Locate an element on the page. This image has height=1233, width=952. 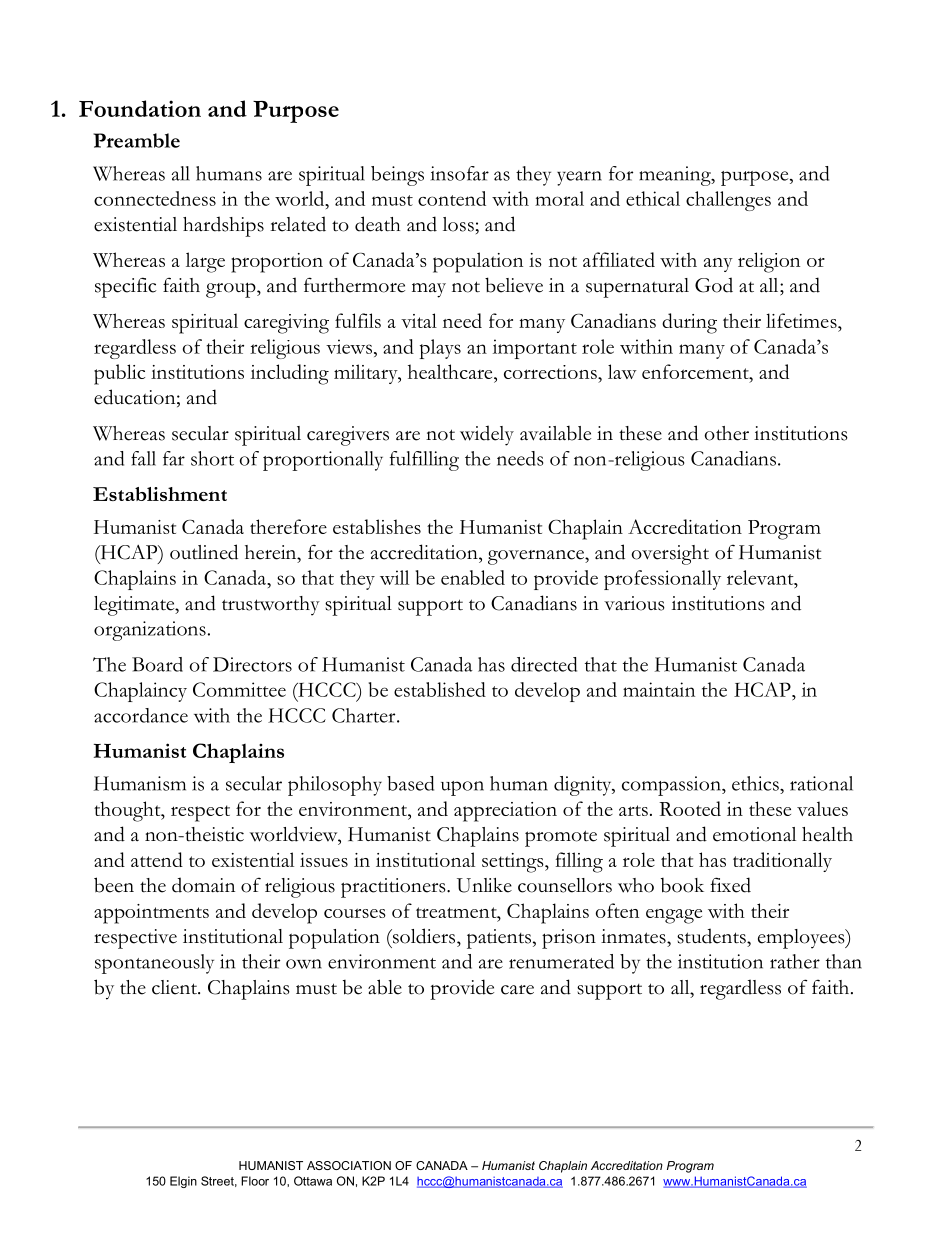
Elgin is located at coordinates (183, 1182).
